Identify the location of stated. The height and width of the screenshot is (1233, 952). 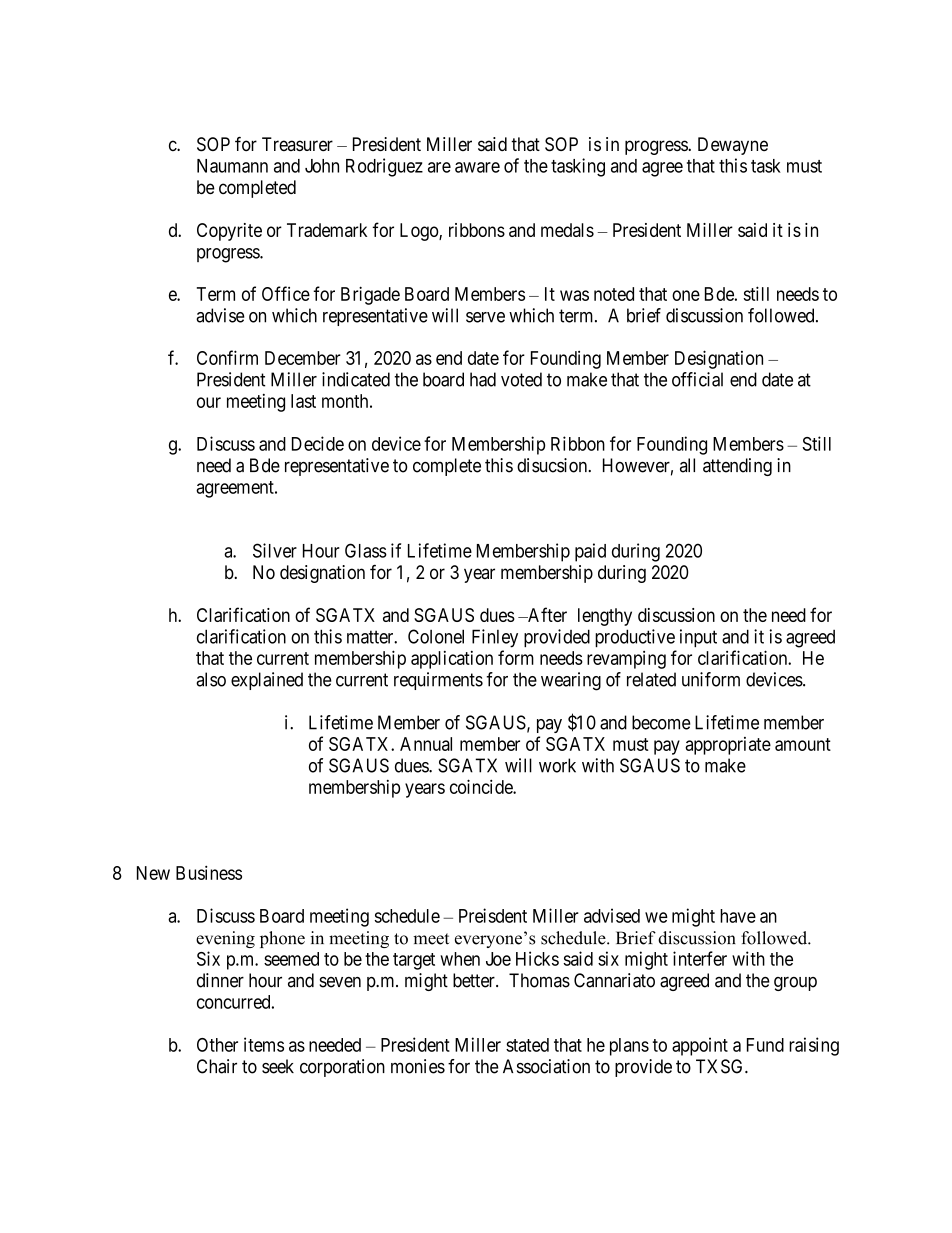
(527, 1045).
